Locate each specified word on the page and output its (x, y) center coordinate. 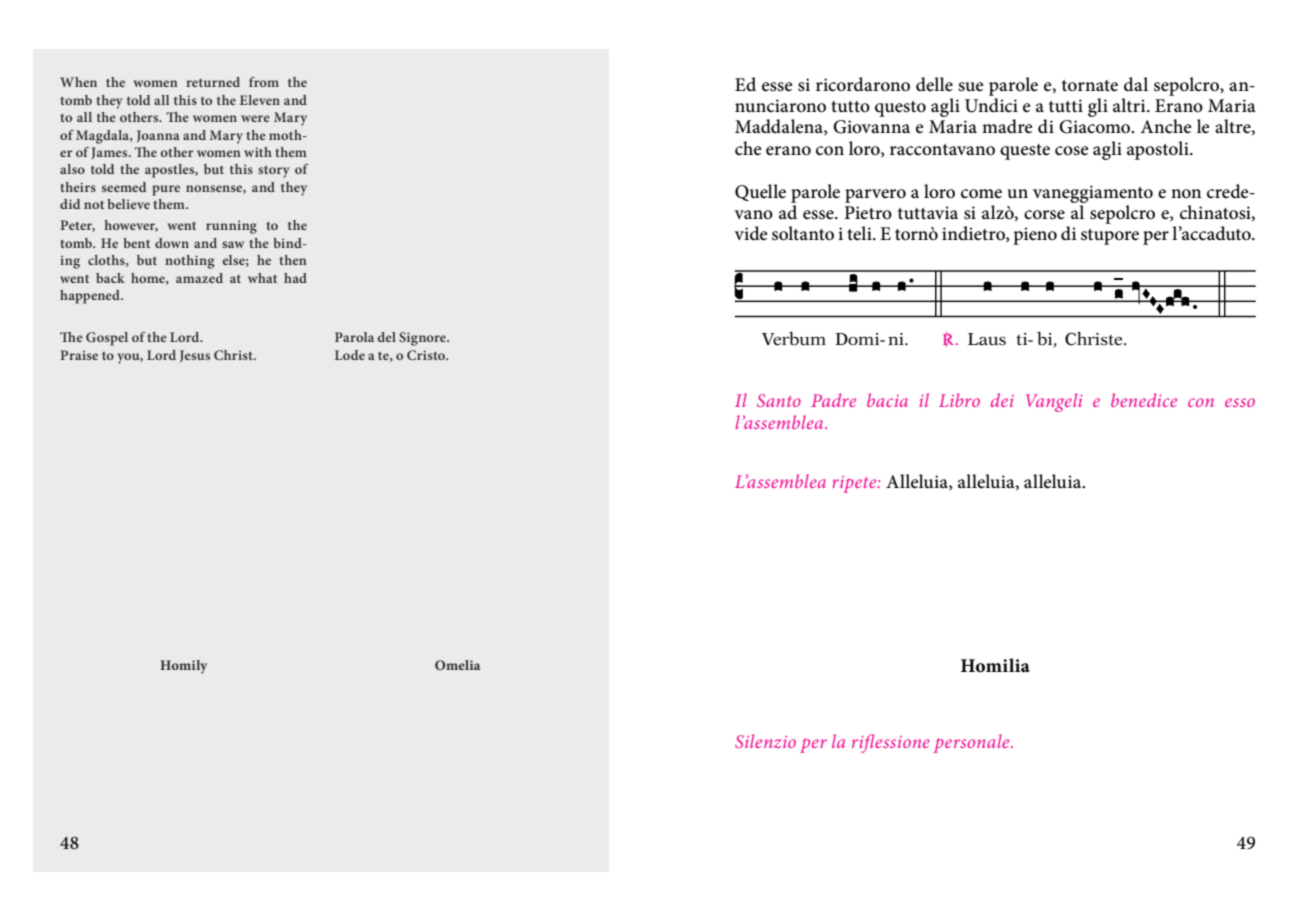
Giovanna (871, 127)
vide (750, 233)
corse (1044, 215)
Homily (183, 667)
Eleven (260, 100)
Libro (959, 400)
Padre (833, 400)
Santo (779, 400)
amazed (199, 278)
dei (1002, 400)
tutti (1066, 105)
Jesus (195, 356)
